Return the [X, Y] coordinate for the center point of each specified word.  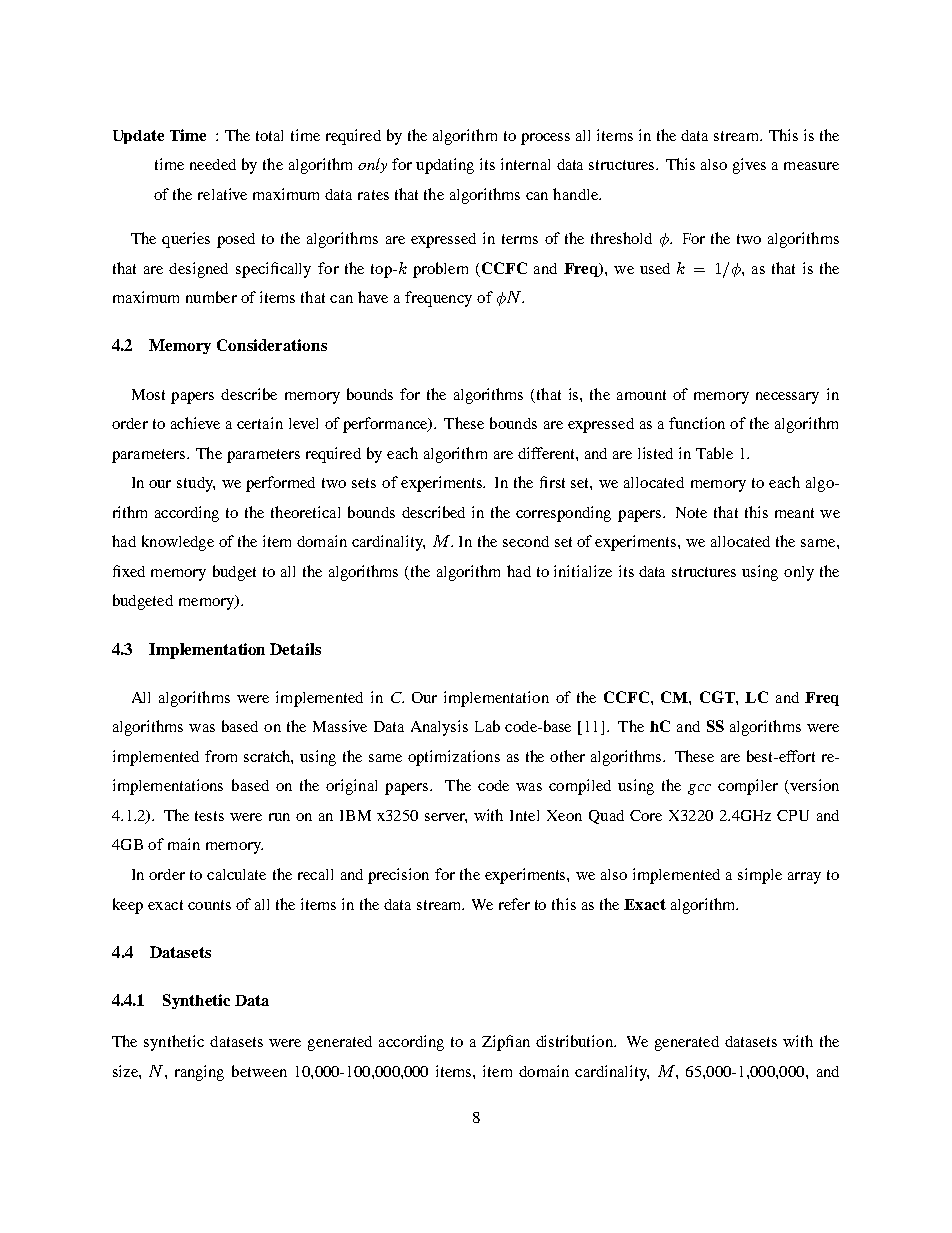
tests [209, 816]
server [446, 818]
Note [691, 512]
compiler [748, 787]
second [526, 541]
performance [386, 425]
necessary [787, 398]
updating [445, 166]
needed [213, 164]
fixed [129, 571]
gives [749, 166]
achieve [195, 423]
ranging [199, 1073]
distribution [575, 1041]
